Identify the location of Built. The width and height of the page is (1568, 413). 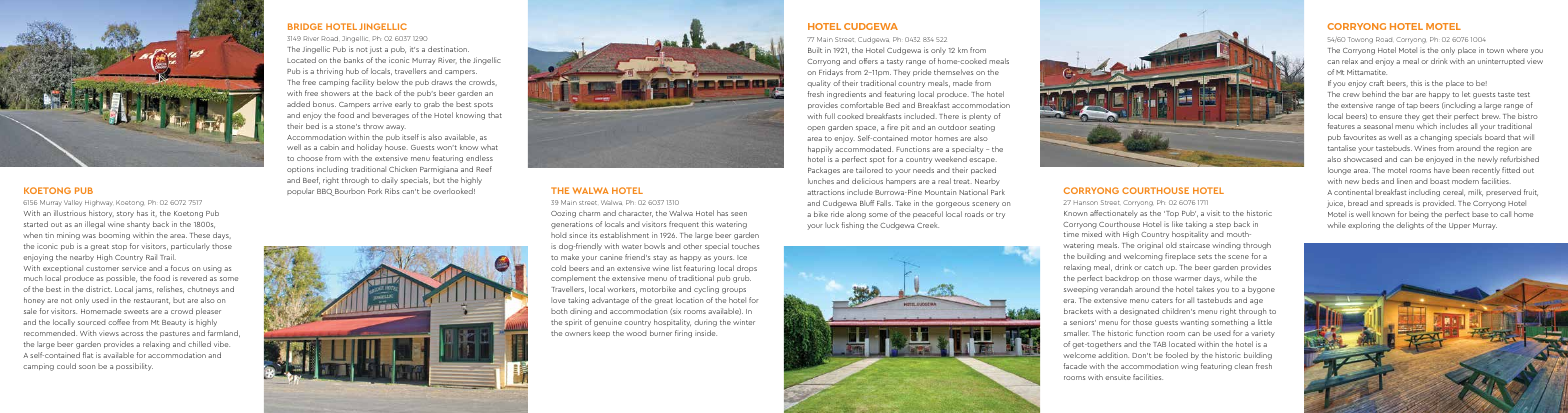
(815, 50).
